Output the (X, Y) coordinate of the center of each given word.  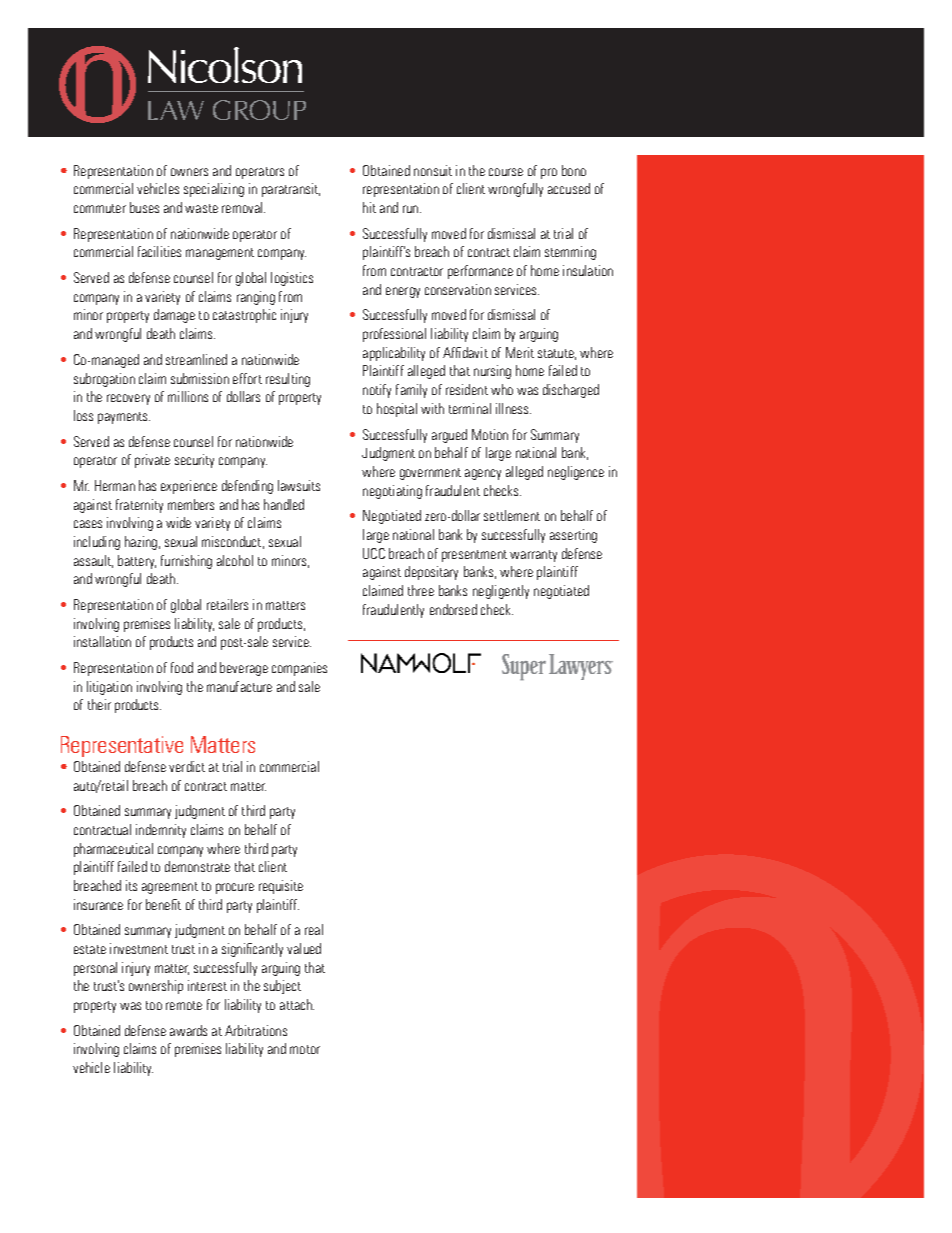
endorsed (453, 609)
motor (305, 1049)
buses (144, 207)
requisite (281, 887)
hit (369, 207)
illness (513, 408)
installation (102, 641)
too (154, 1005)
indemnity (161, 831)
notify (377, 391)
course (506, 172)
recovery (128, 399)
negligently (501, 592)
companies (299, 669)
